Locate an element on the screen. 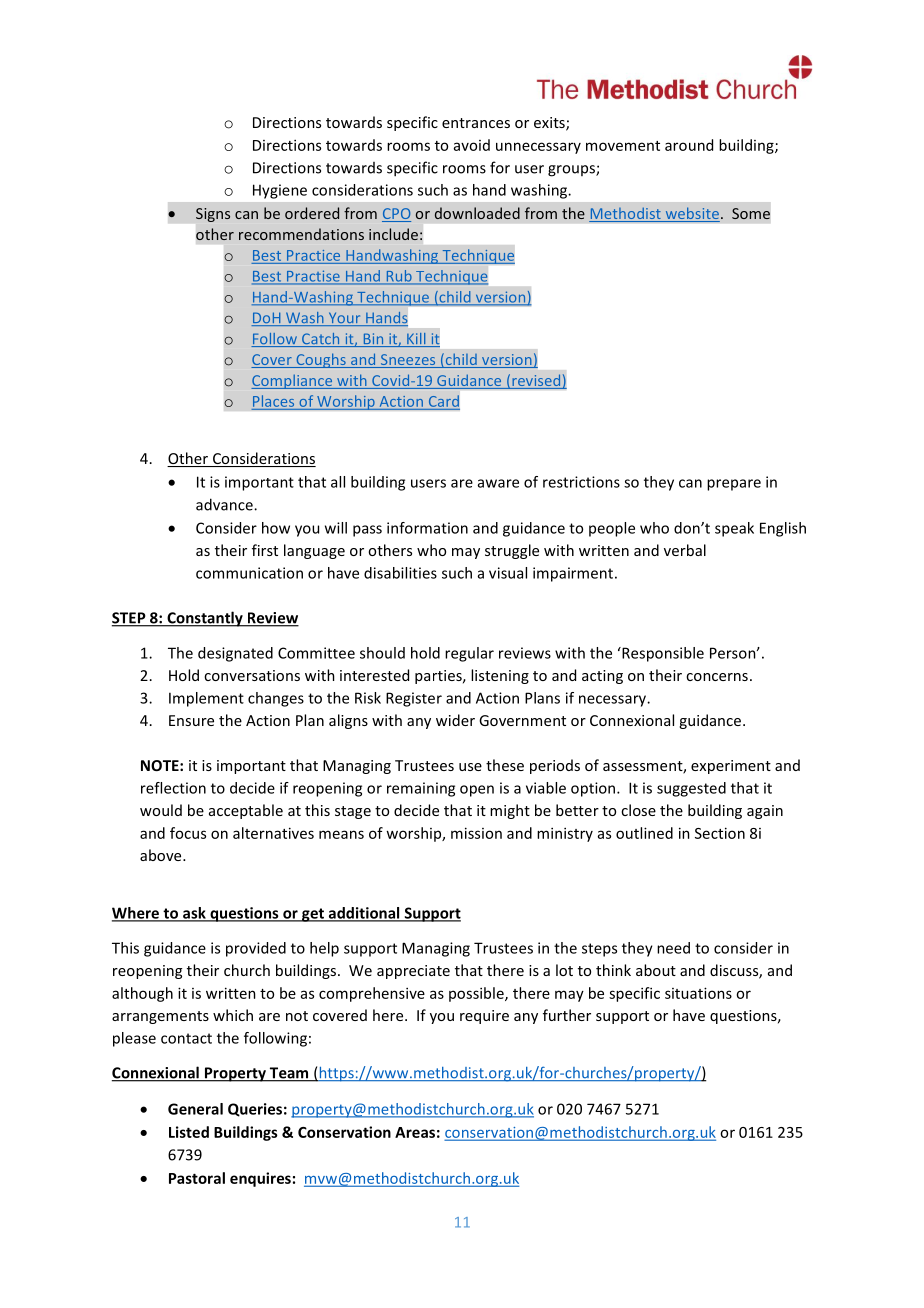 The height and width of the screenshot is (1308, 924). Signs is located at coordinates (213, 215).
